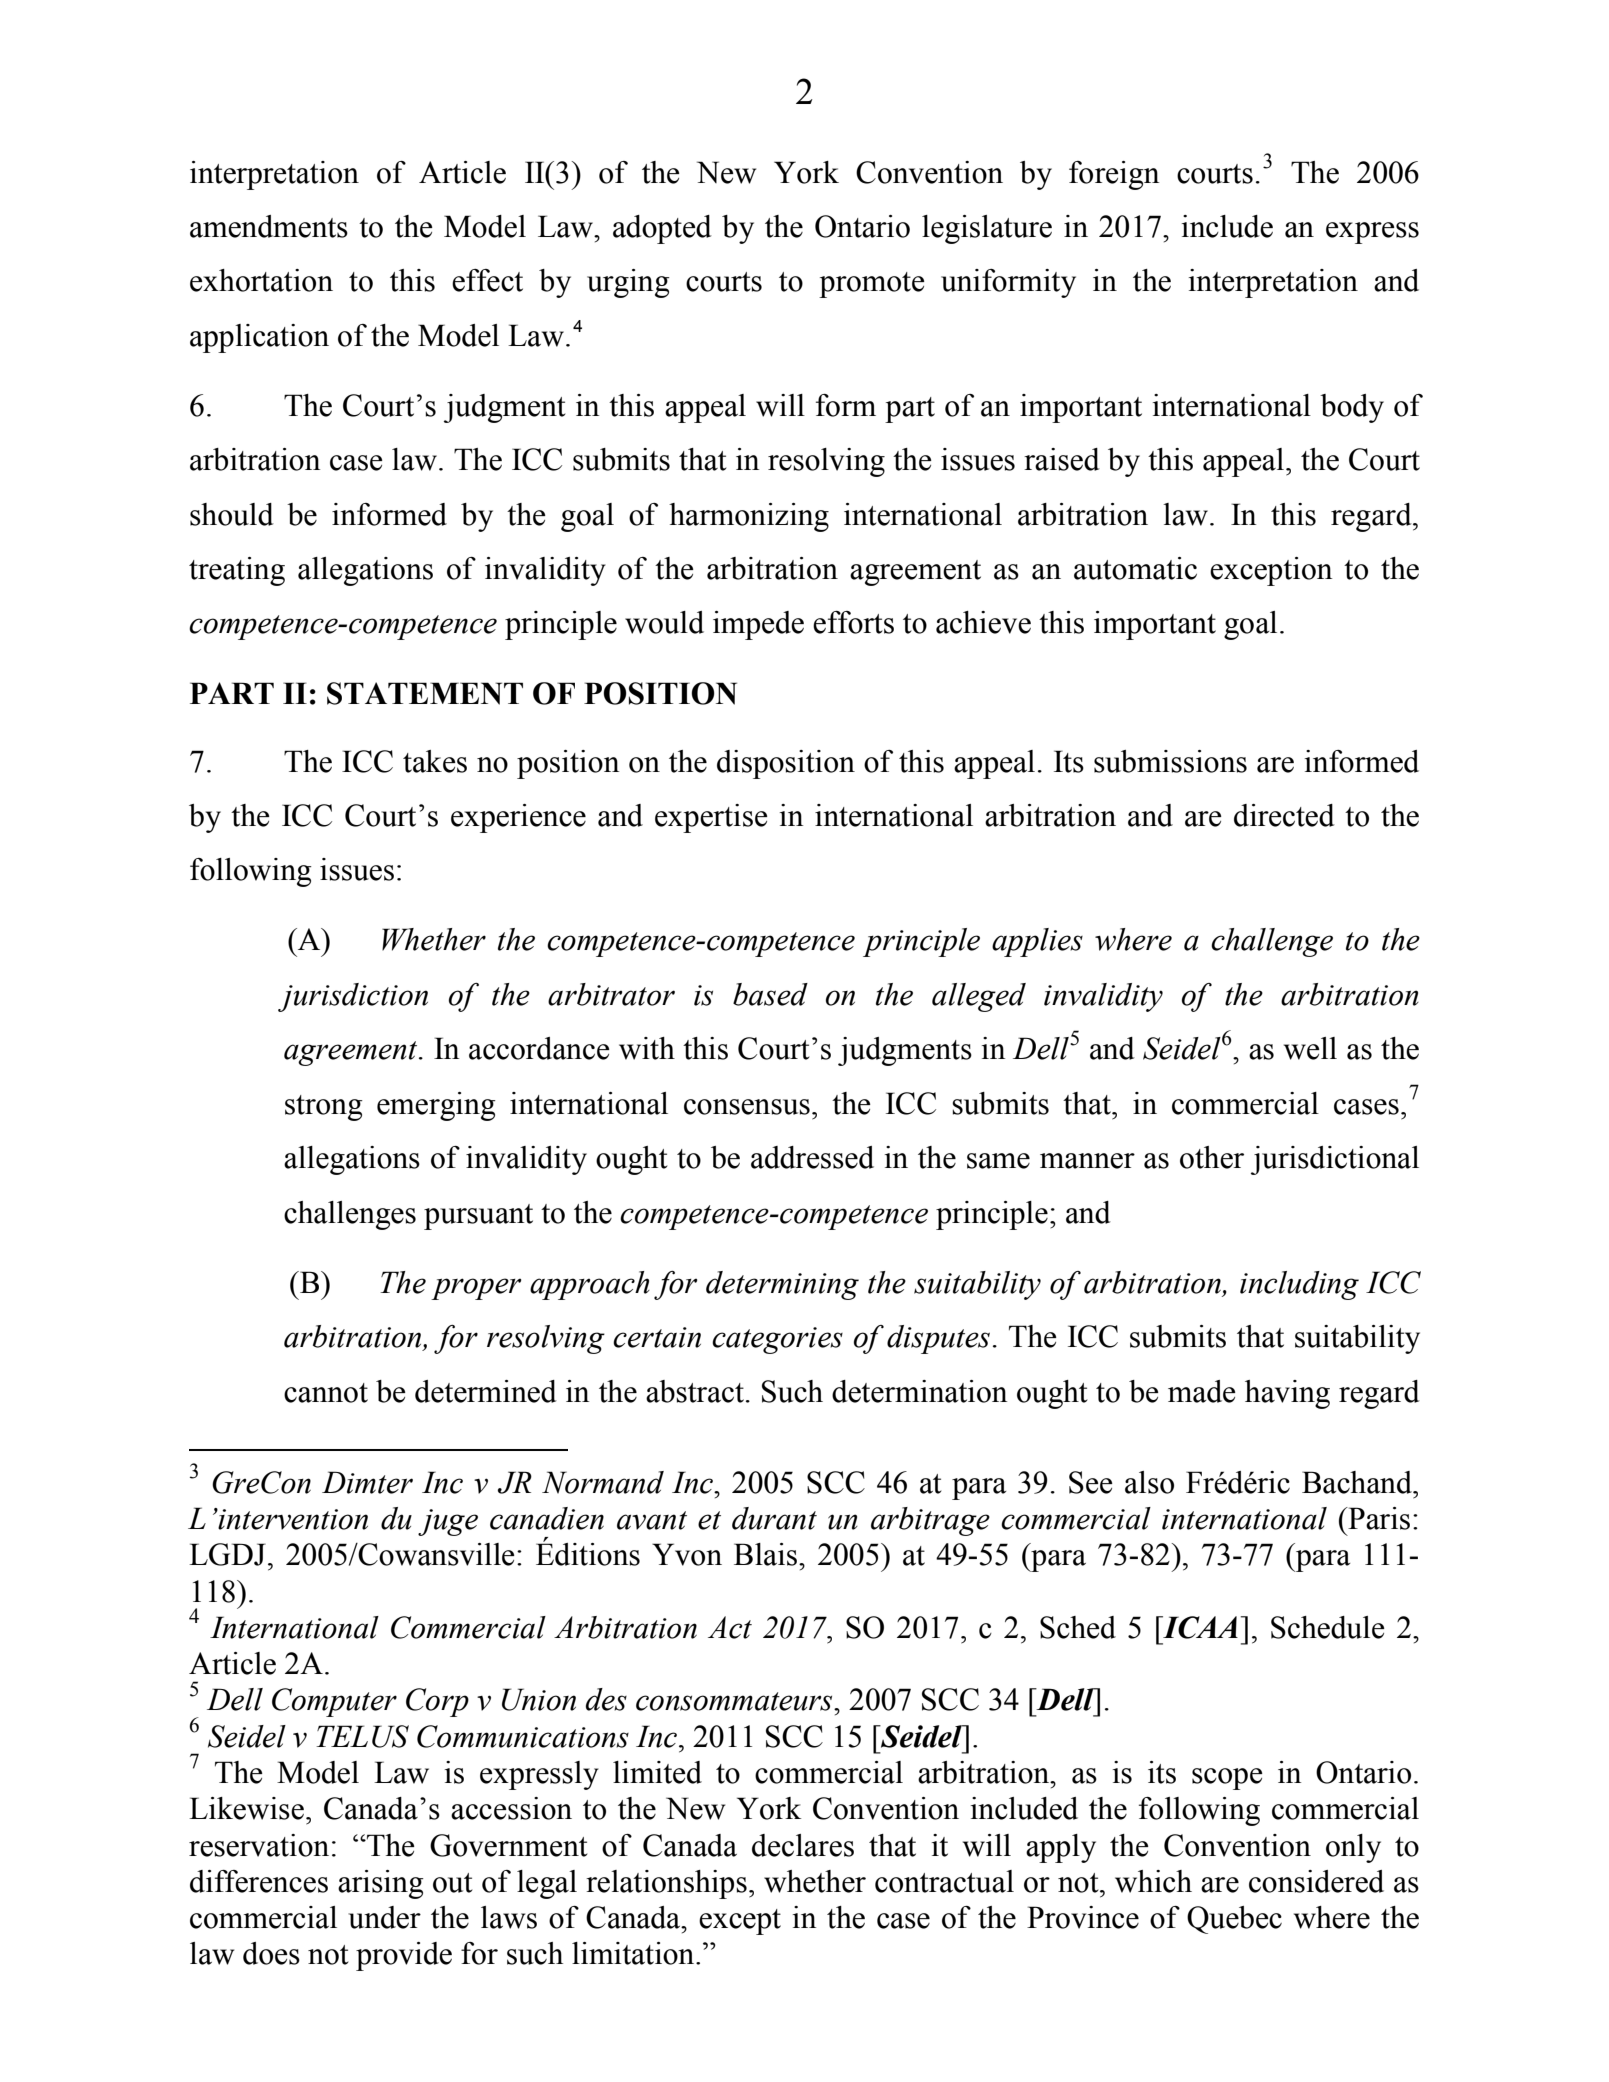 The image size is (1609, 2082). I want to click on automatic, so click(1135, 568).
